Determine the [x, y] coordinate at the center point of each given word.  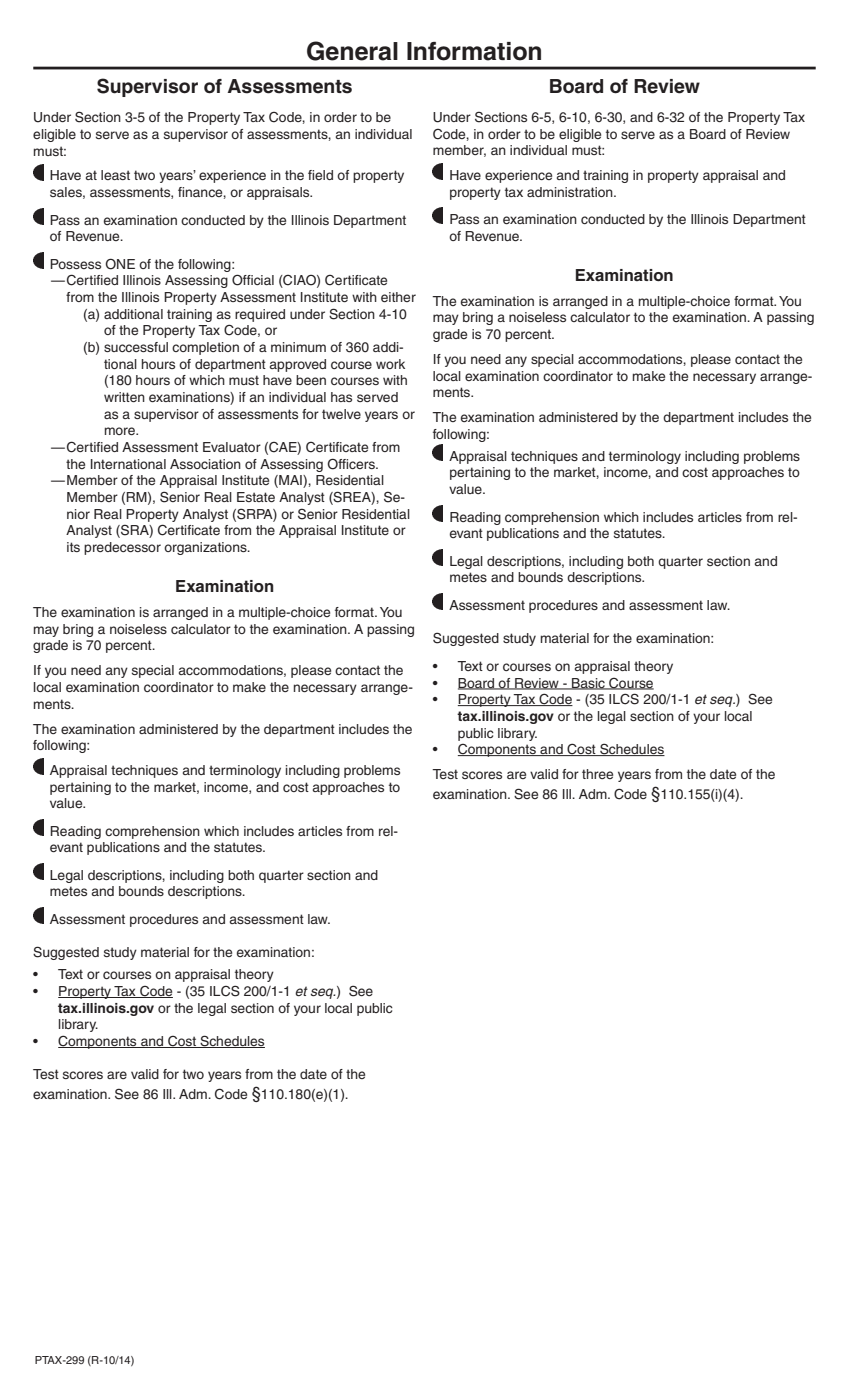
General [352, 51]
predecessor [122, 548]
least [115, 175]
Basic [588, 684]
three [597, 774]
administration [571, 192]
